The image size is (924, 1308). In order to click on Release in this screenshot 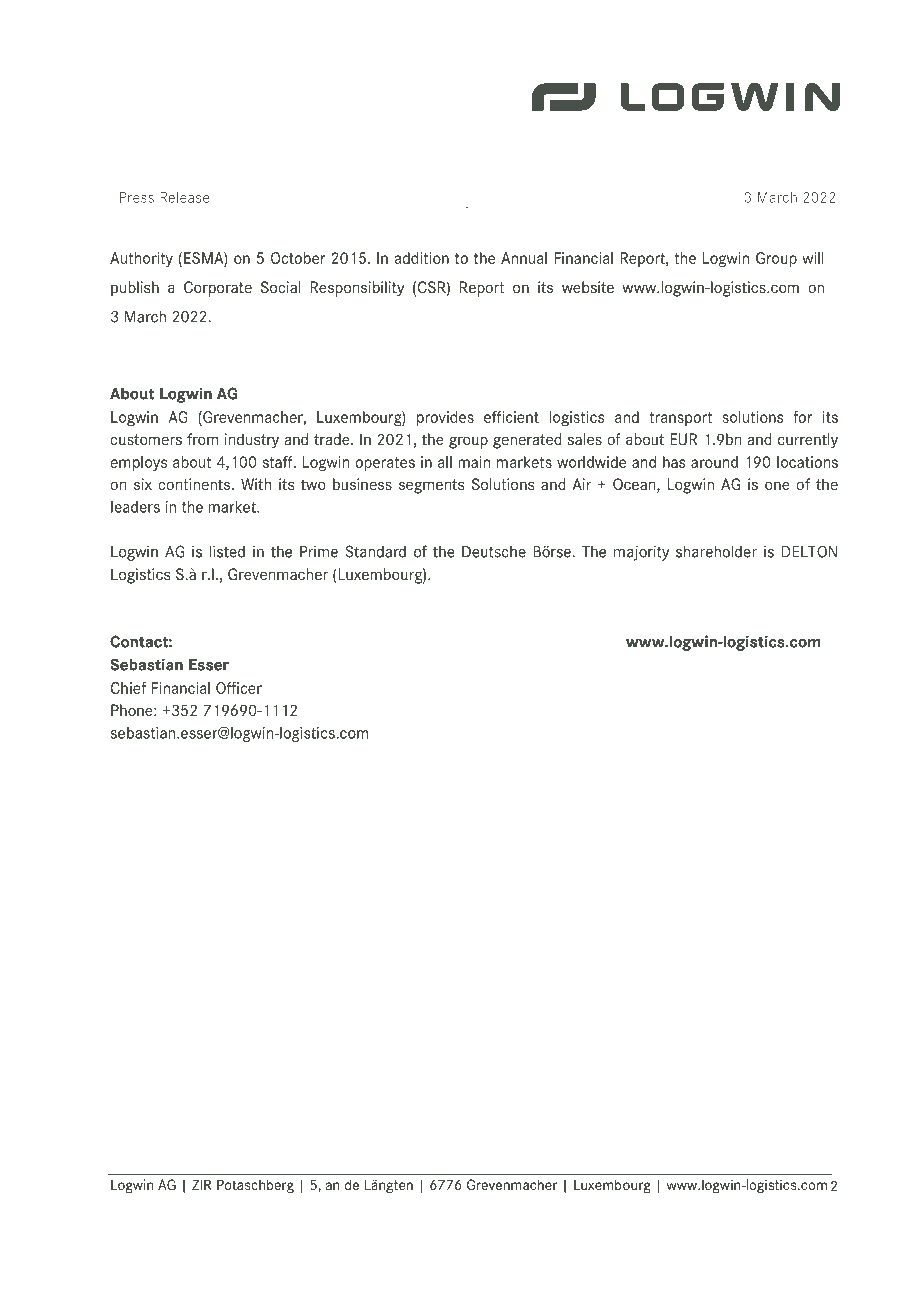, I will do `click(185, 197)`.
